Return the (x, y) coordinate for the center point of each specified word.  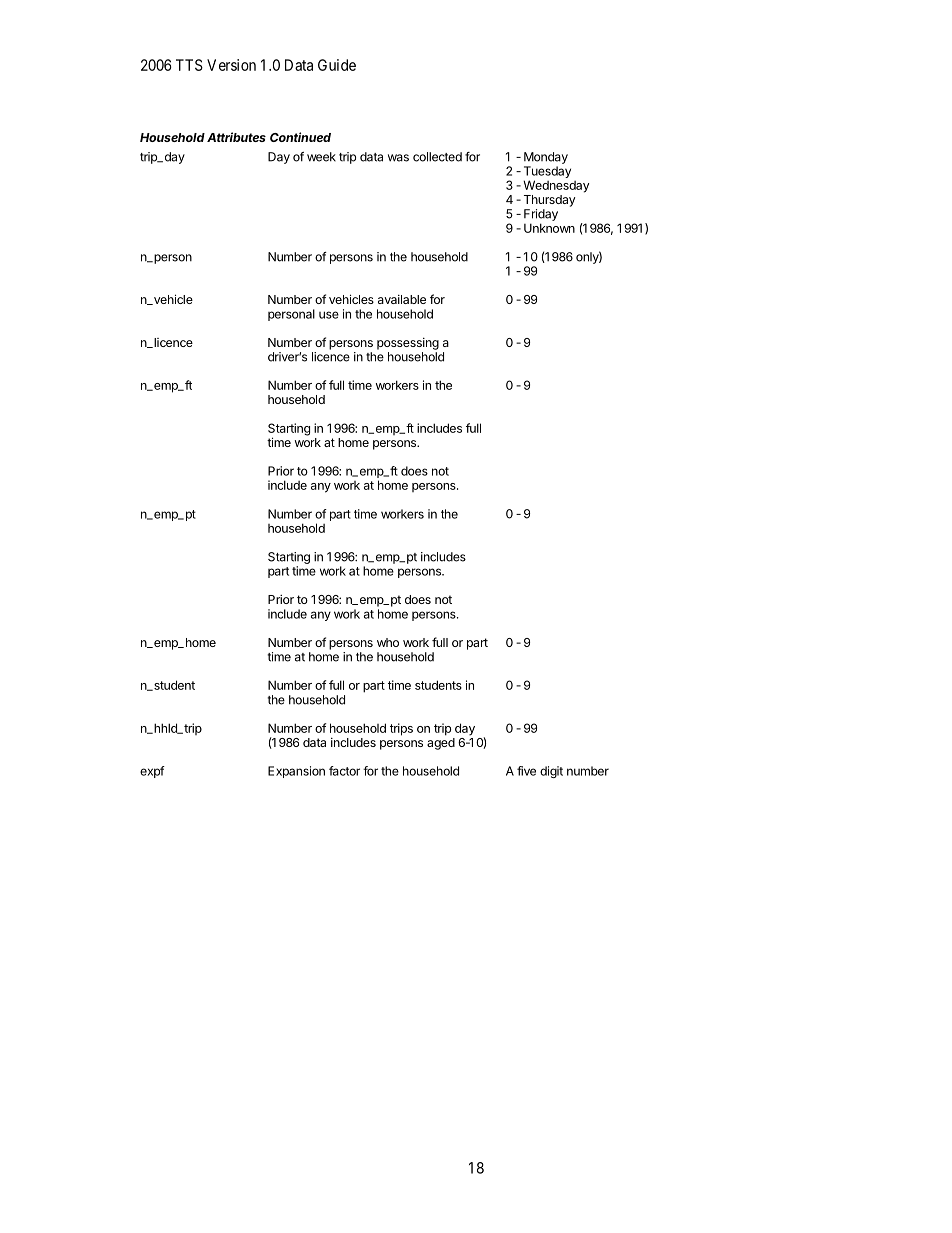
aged (441, 744)
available (402, 299)
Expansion (296, 772)
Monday (546, 158)
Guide (337, 65)
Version (231, 65)
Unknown (549, 228)
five (526, 771)
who (388, 642)
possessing (408, 344)
